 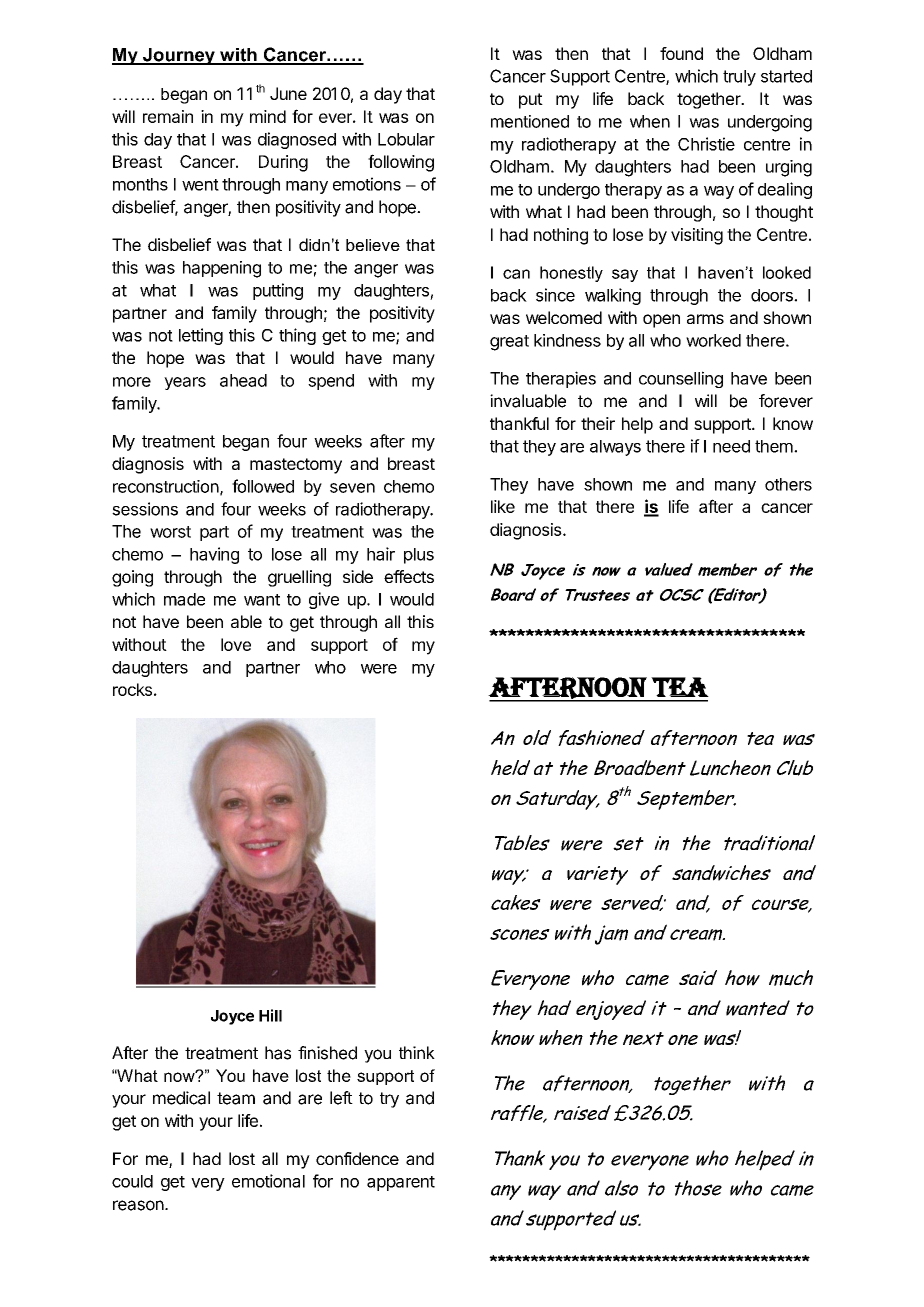 I want to click on emotional, so click(x=268, y=1181).
